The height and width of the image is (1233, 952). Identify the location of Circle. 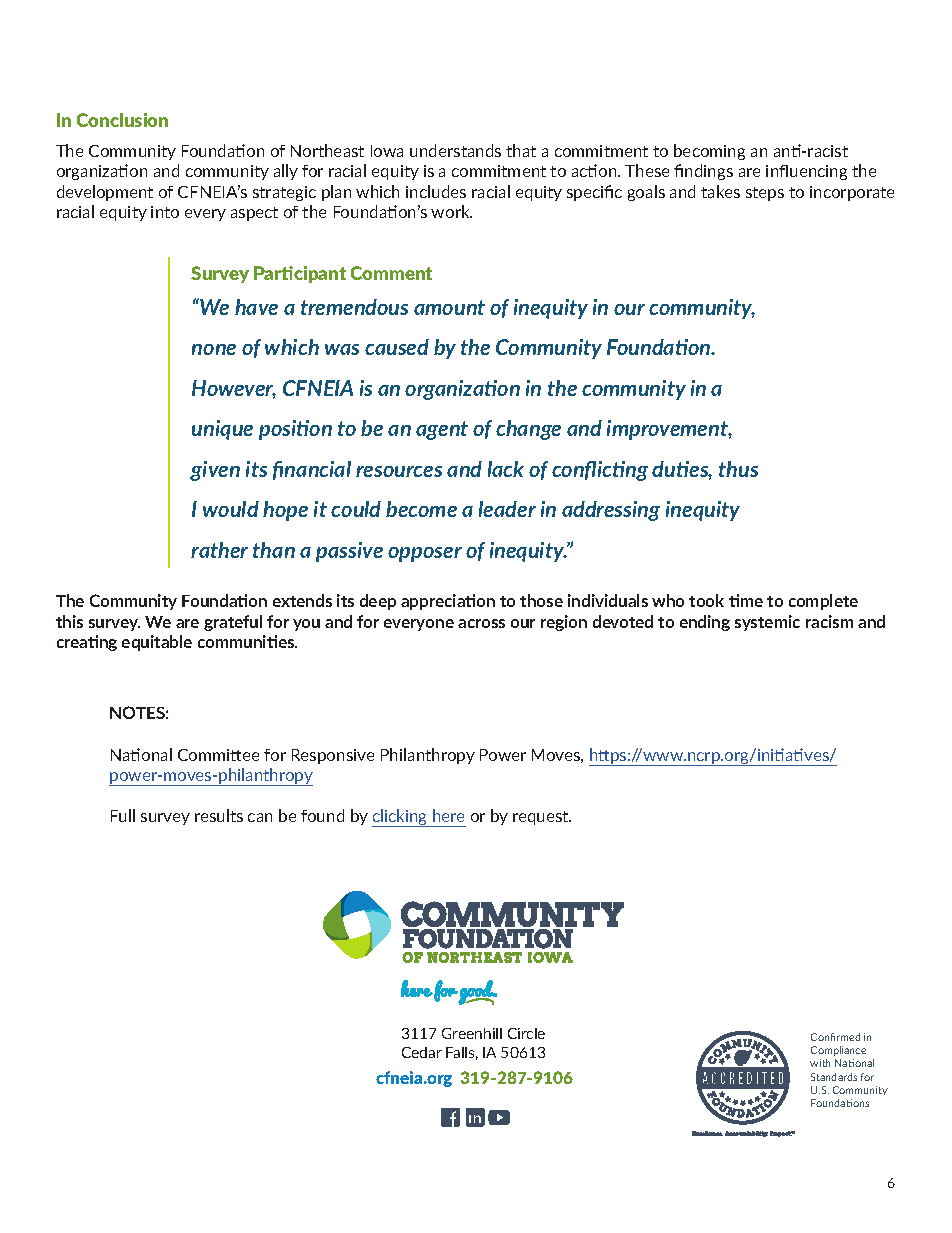
(526, 1033).
